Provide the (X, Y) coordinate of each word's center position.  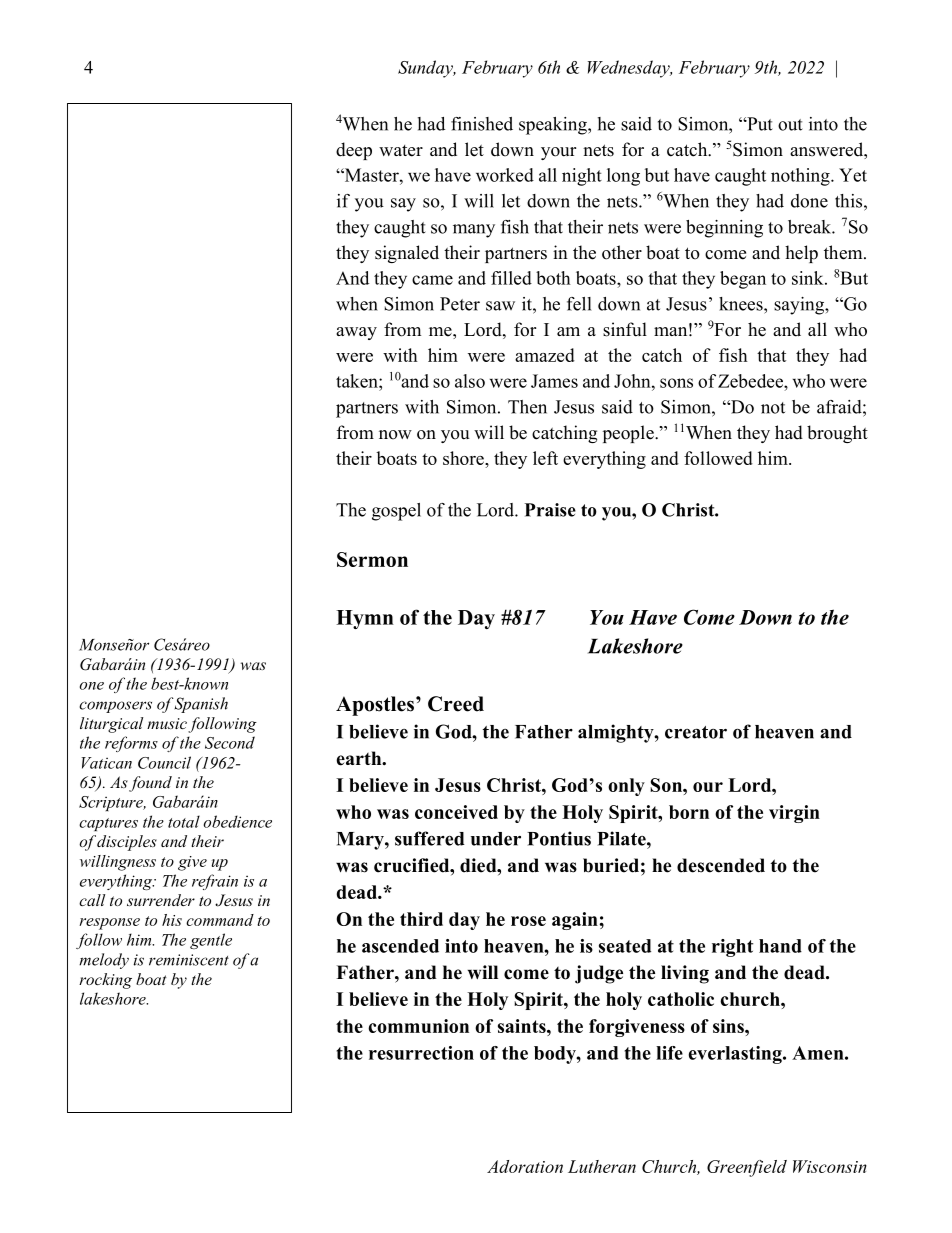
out (790, 125)
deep (354, 151)
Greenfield (747, 1168)
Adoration (525, 1166)
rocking (105, 981)
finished (482, 124)
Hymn (365, 619)
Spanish (200, 705)
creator (696, 732)
